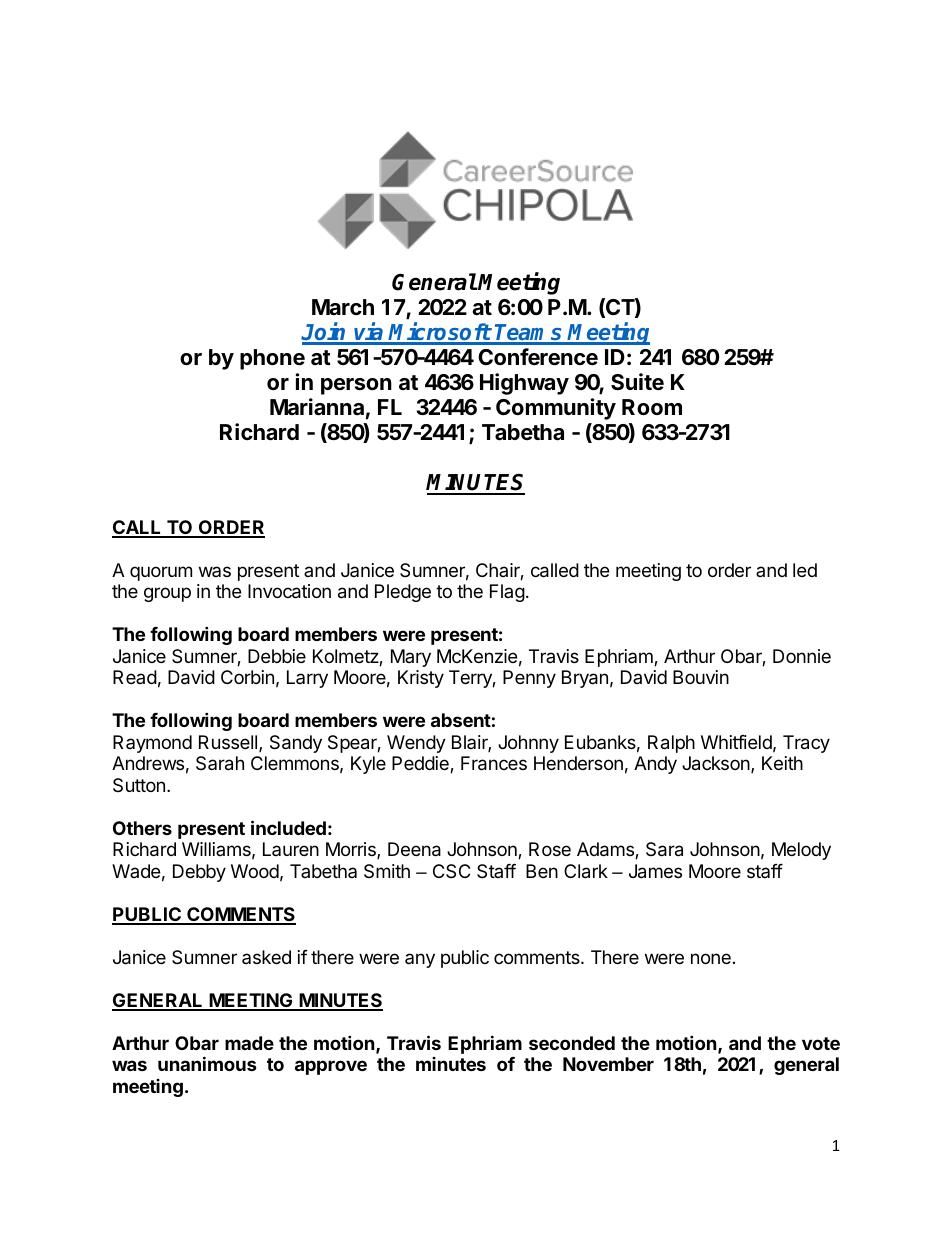 This screenshot has height=1233, width=952. Describe the element at coordinates (529, 679) in the screenshot. I see `Penny` at that location.
